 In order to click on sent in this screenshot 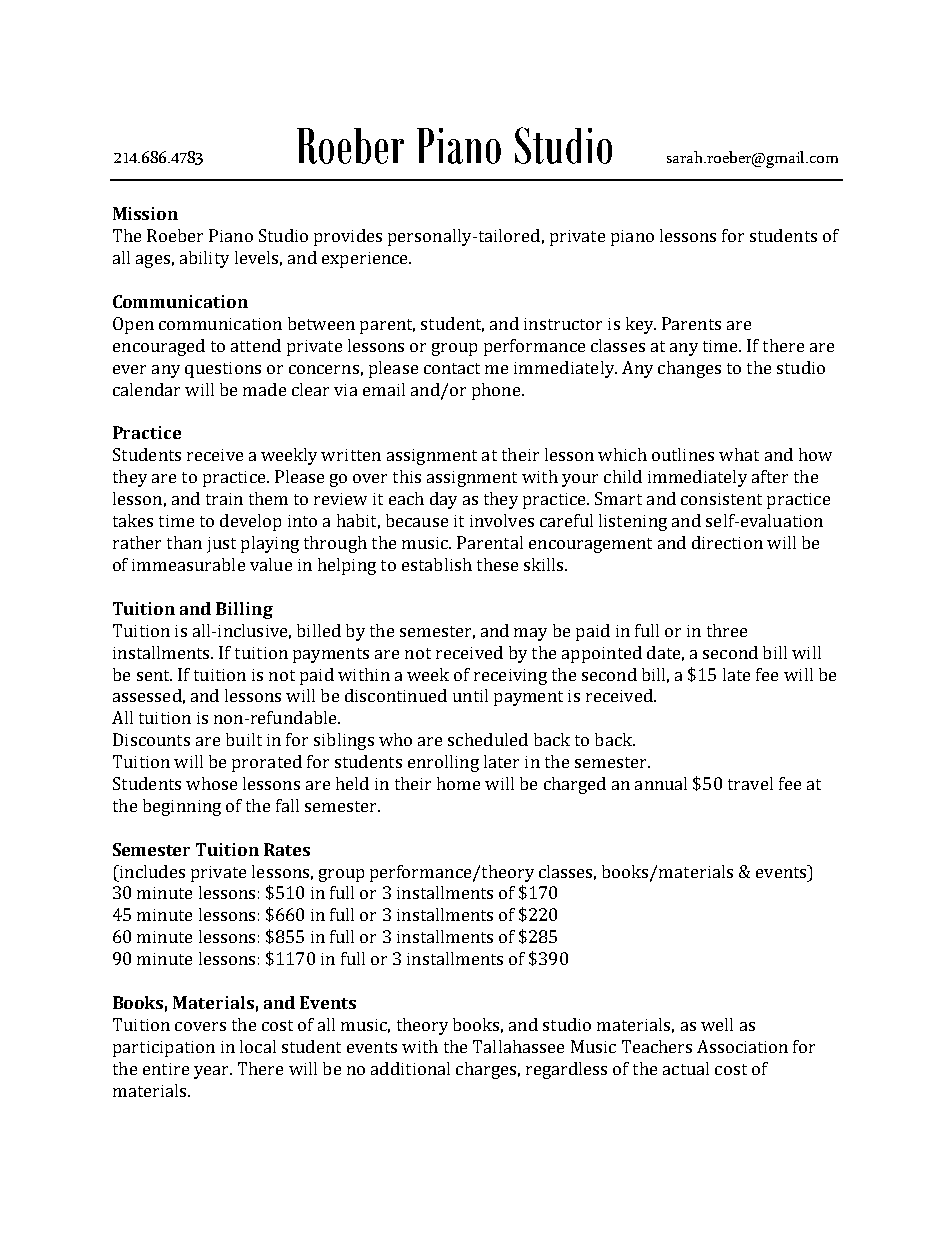, I will do `click(154, 675)`.
